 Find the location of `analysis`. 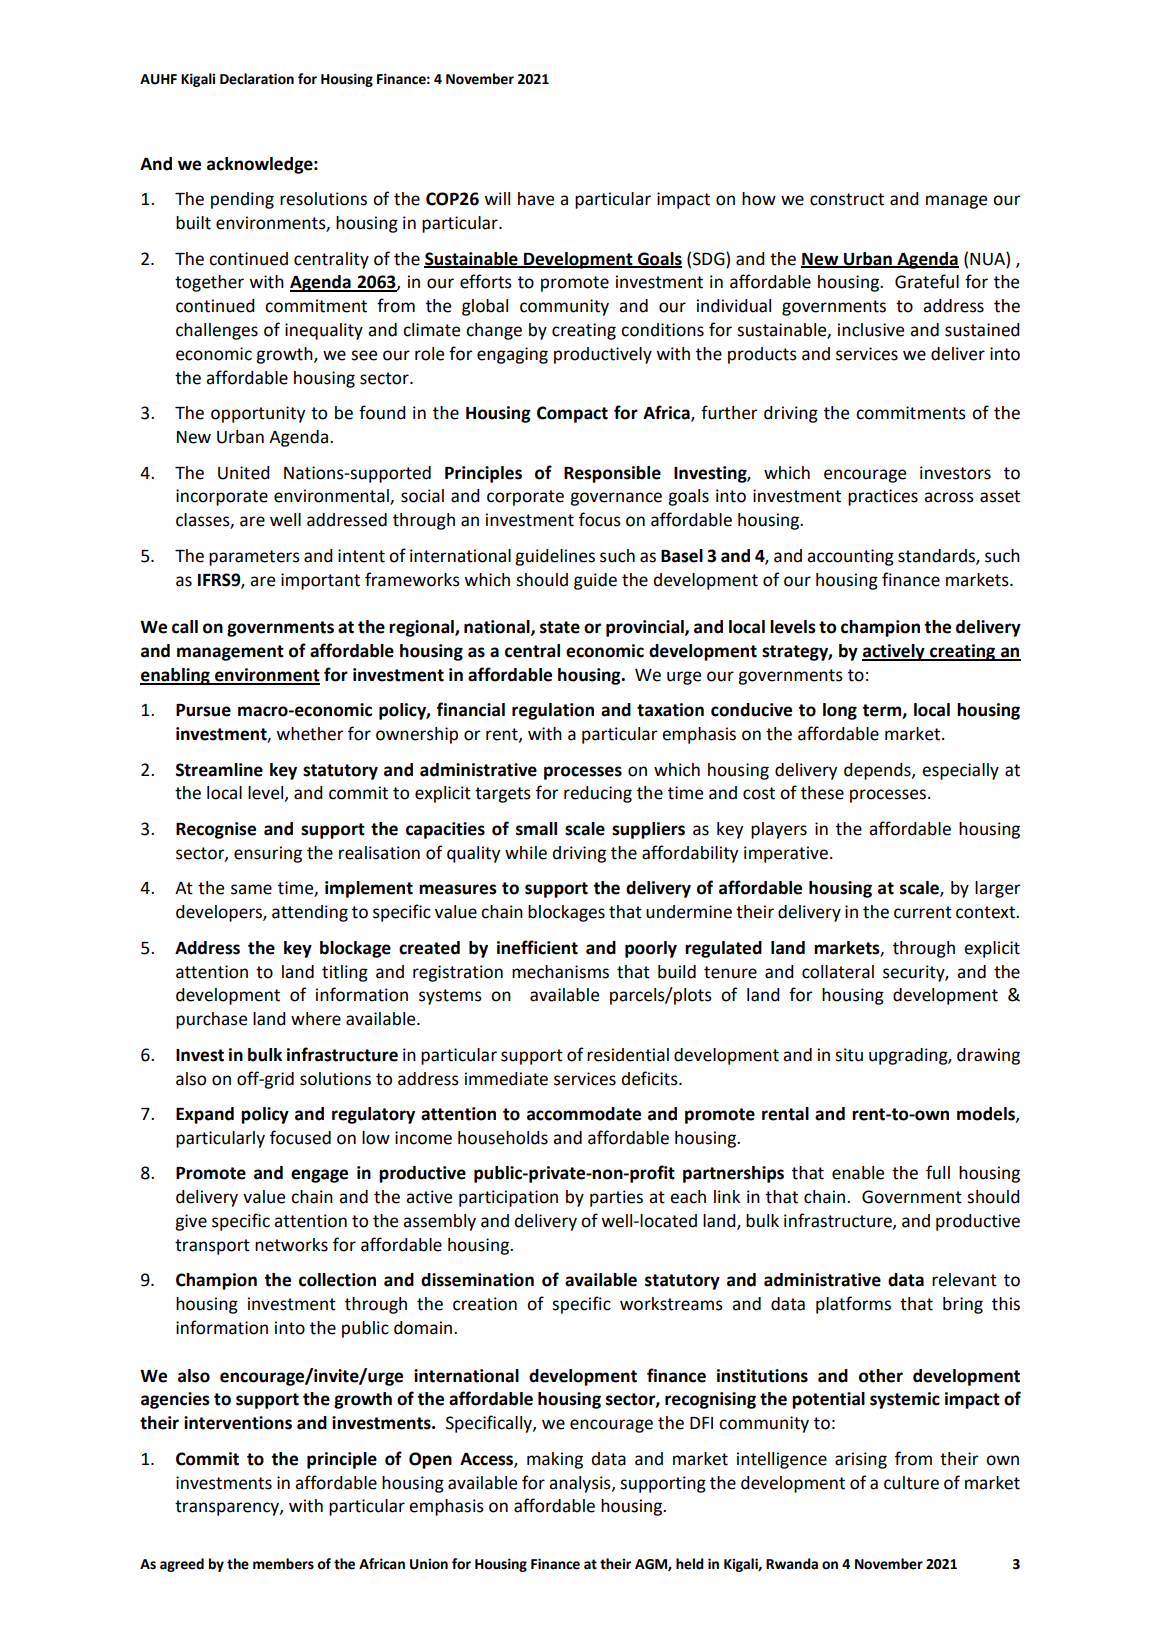

analysis is located at coordinates (581, 1484).
